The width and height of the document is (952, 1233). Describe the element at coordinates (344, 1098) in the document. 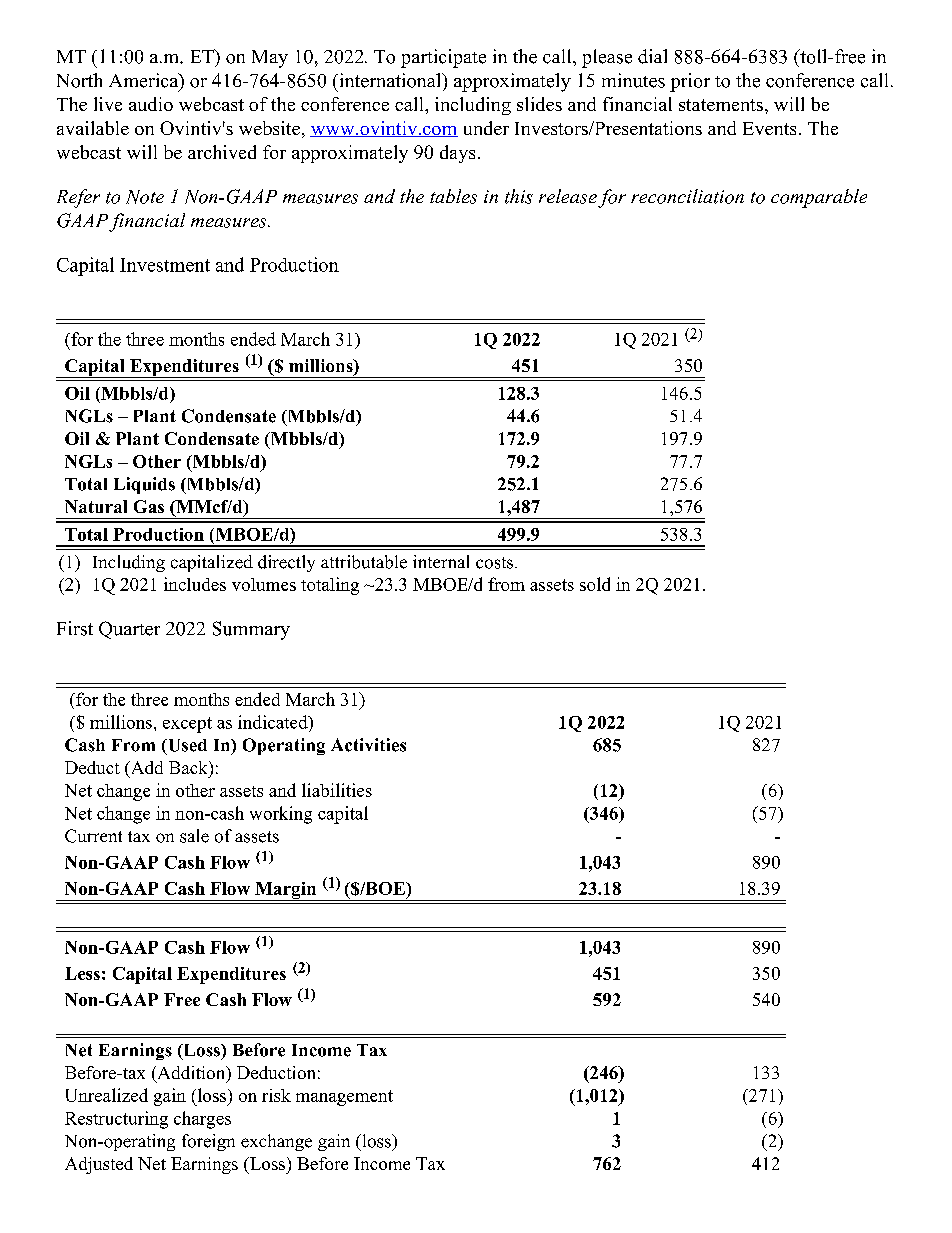

I see `management` at that location.
